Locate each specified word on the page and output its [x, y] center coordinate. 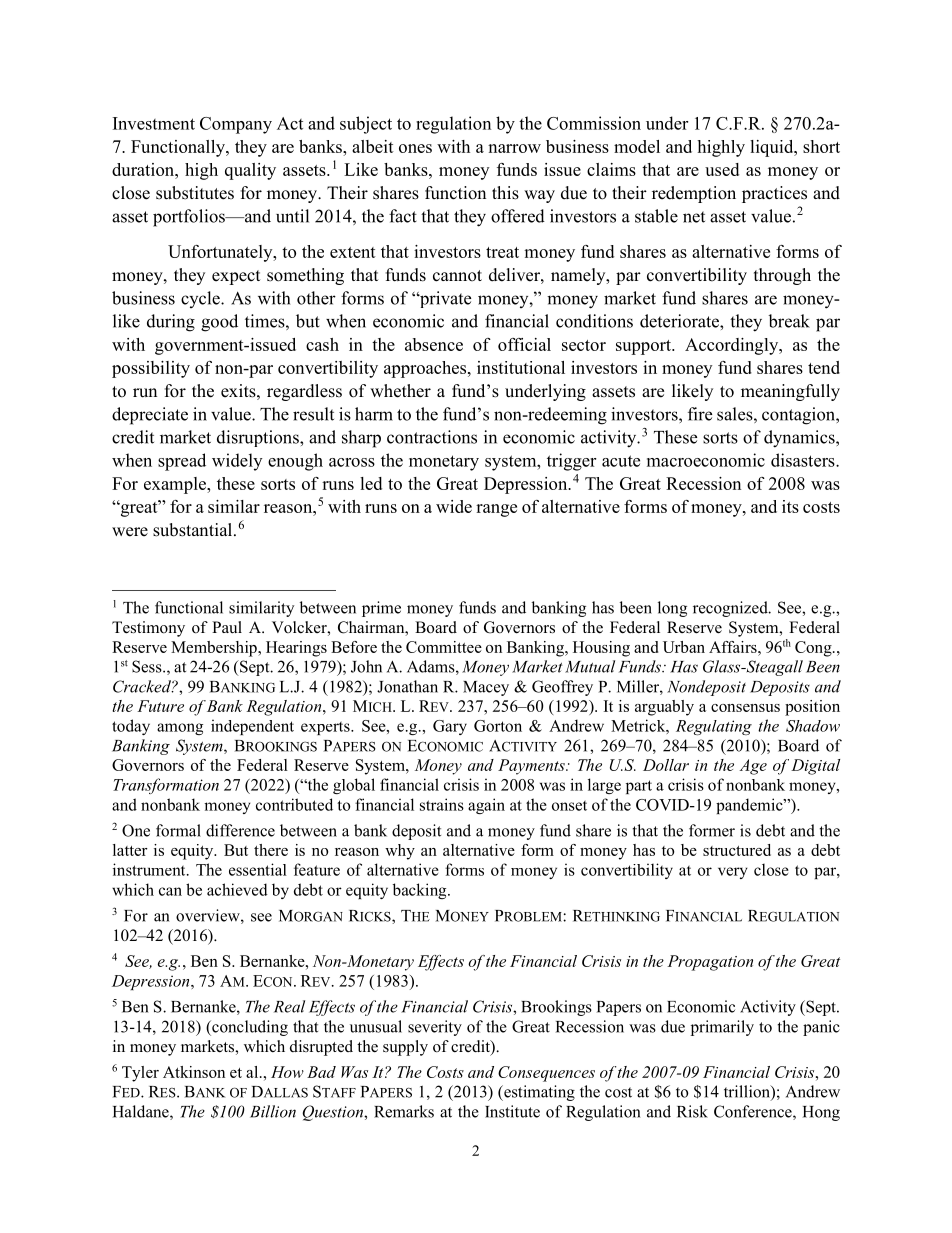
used [722, 169]
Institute [512, 1111]
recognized [731, 609]
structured [737, 850]
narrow [514, 148]
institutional [521, 367]
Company [236, 125]
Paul [227, 627]
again [486, 806]
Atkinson [194, 1072]
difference [240, 830]
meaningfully [790, 392]
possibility [151, 369]
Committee [444, 647]
